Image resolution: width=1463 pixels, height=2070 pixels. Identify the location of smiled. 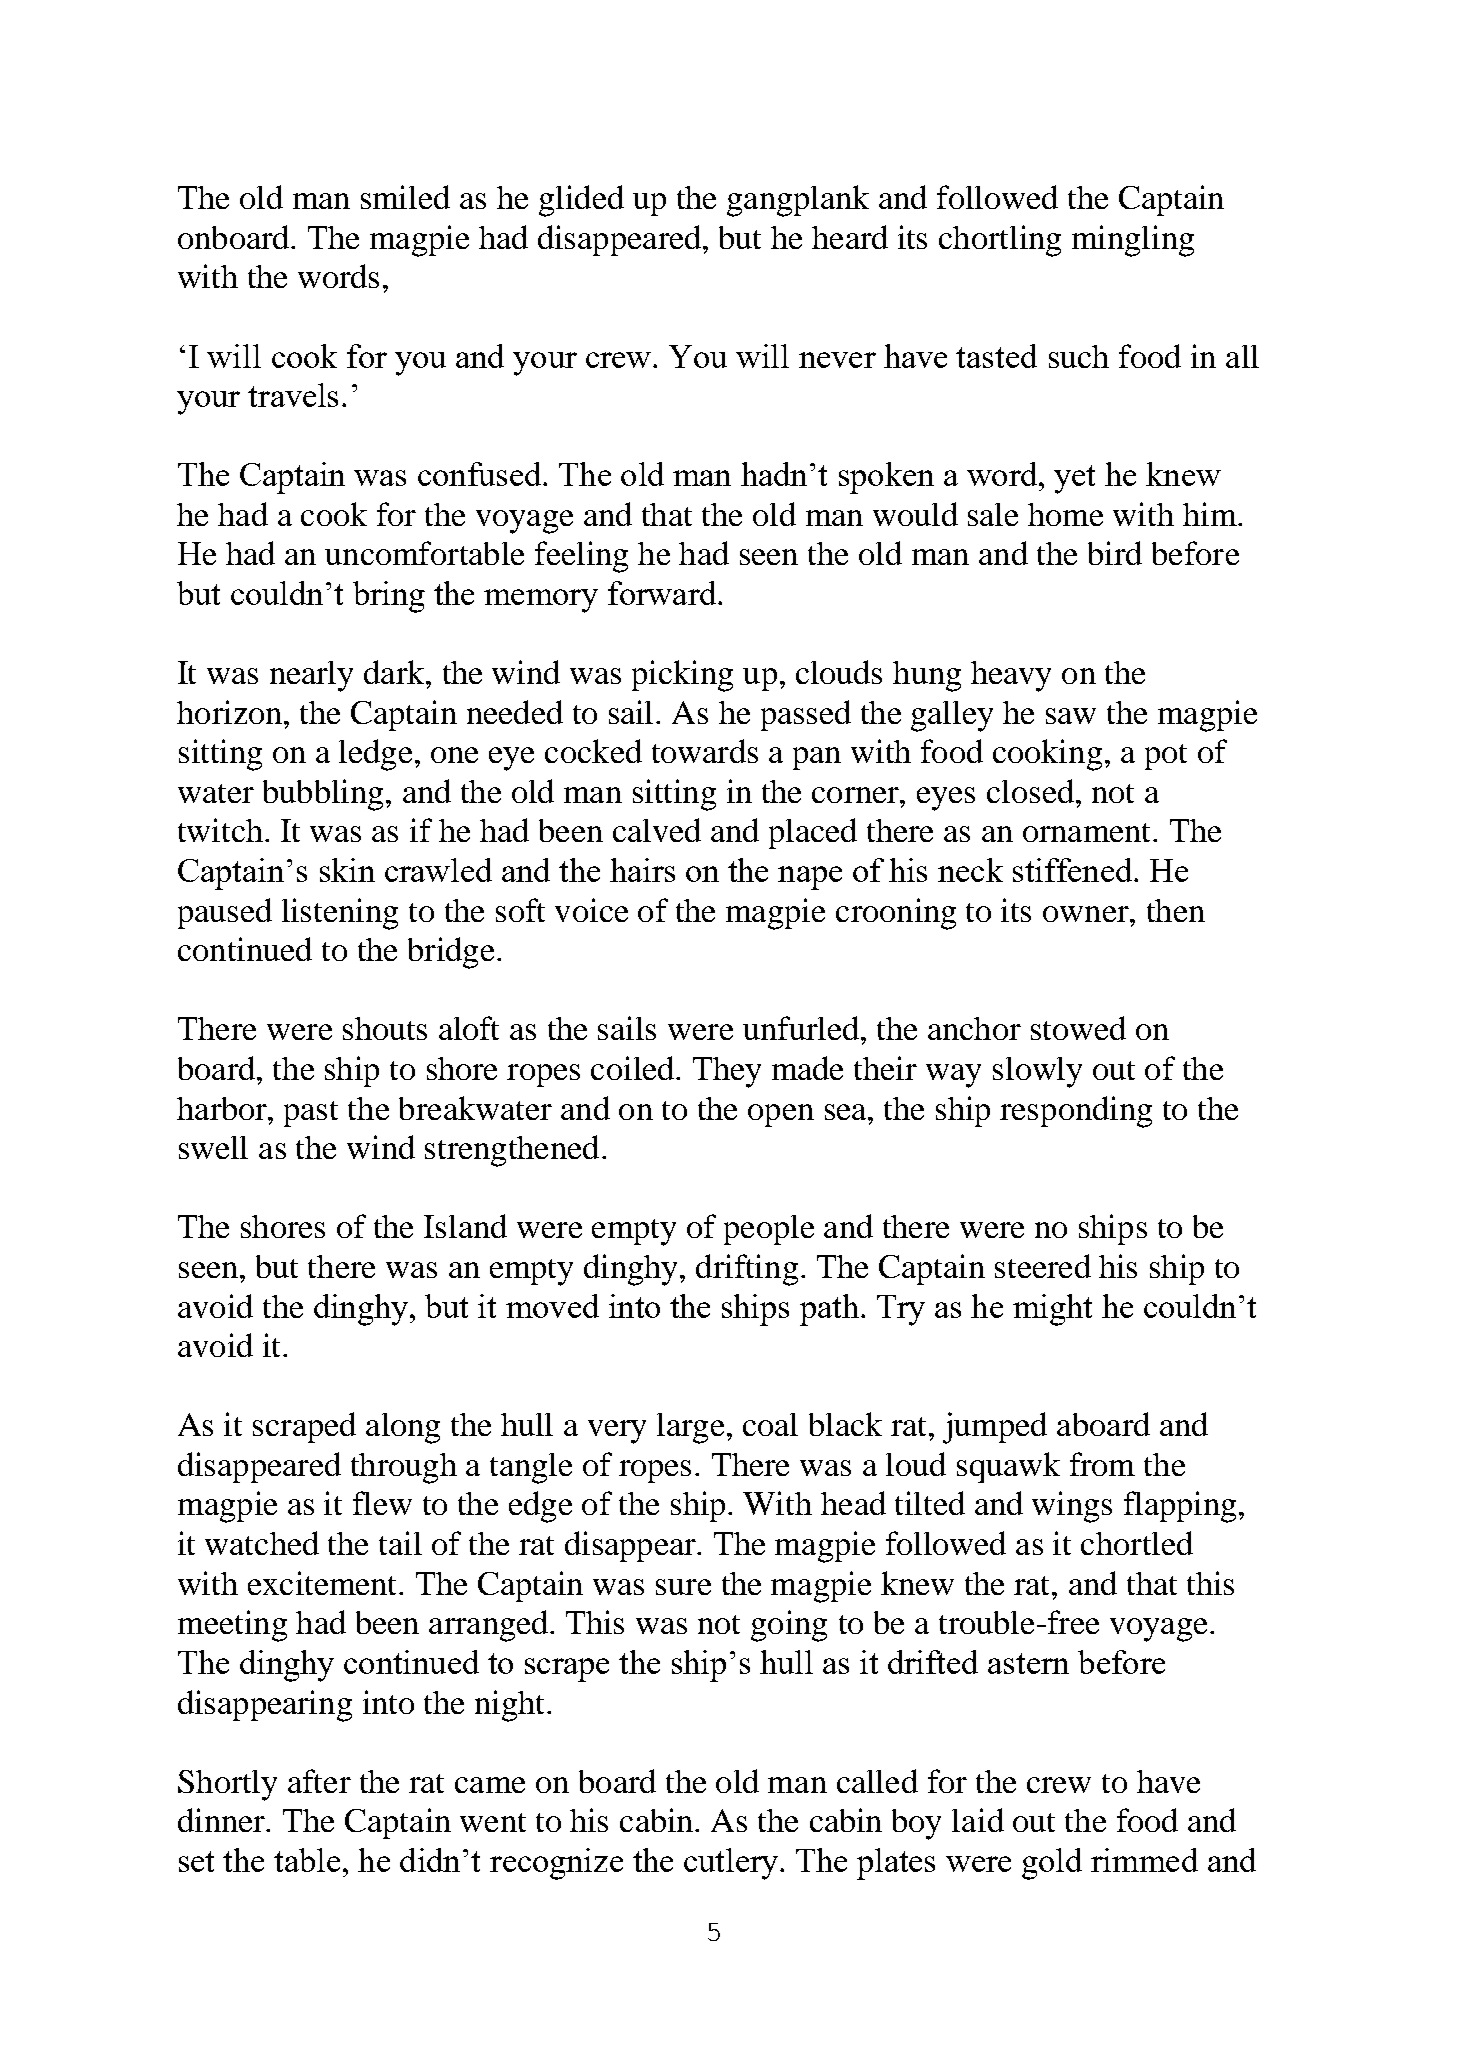
(405, 197).
